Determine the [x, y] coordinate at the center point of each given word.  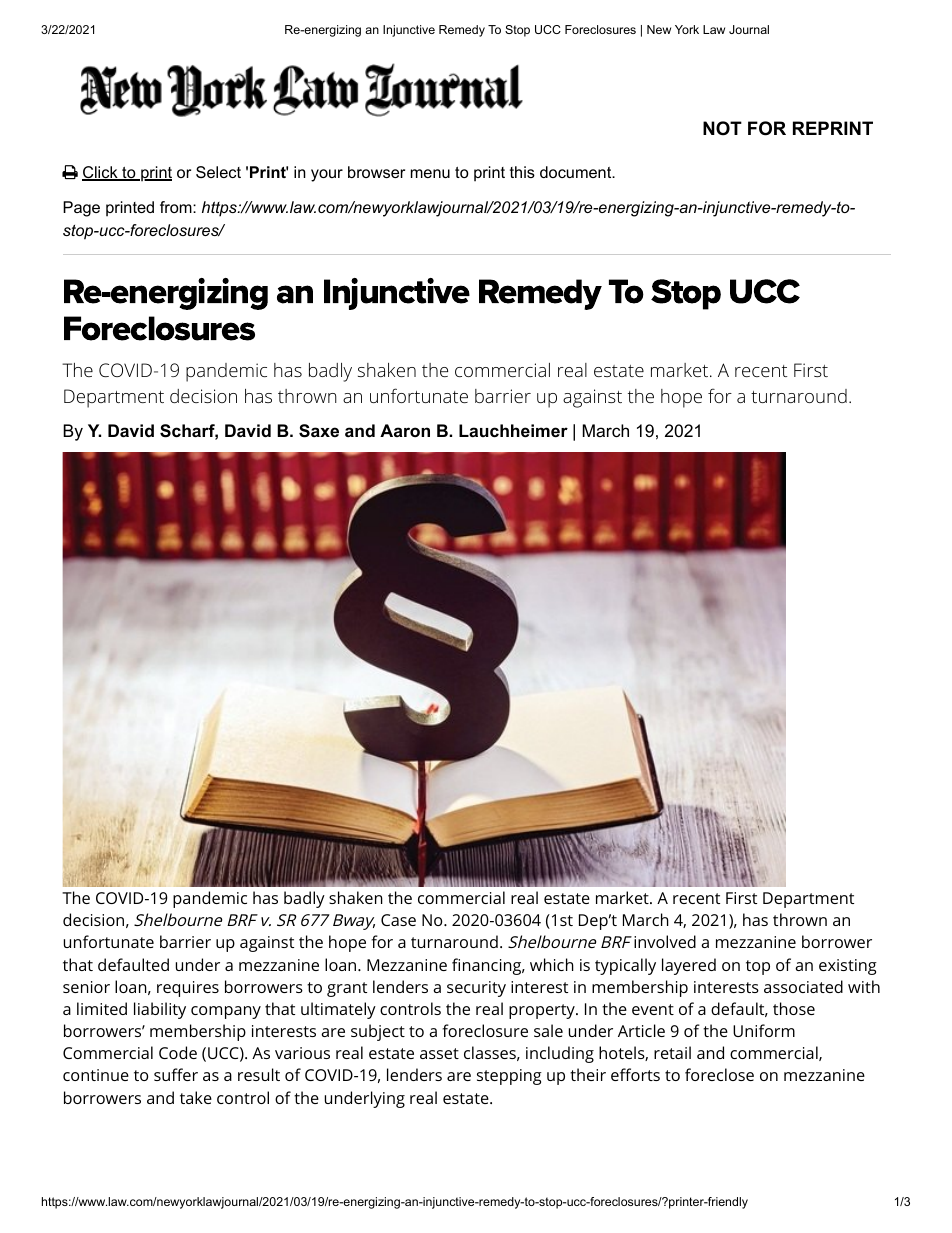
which [552, 964]
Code [178, 1052]
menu [430, 173]
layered [689, 966]
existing [848, 967]
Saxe [319, 431]
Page [81, 209]
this [522, 172]
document [577, 172]
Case [398, 920]
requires [188, 989]
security [476, 989]
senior [86, 987]
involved [665, 941]
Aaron [405, 430]
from [177, 207]
